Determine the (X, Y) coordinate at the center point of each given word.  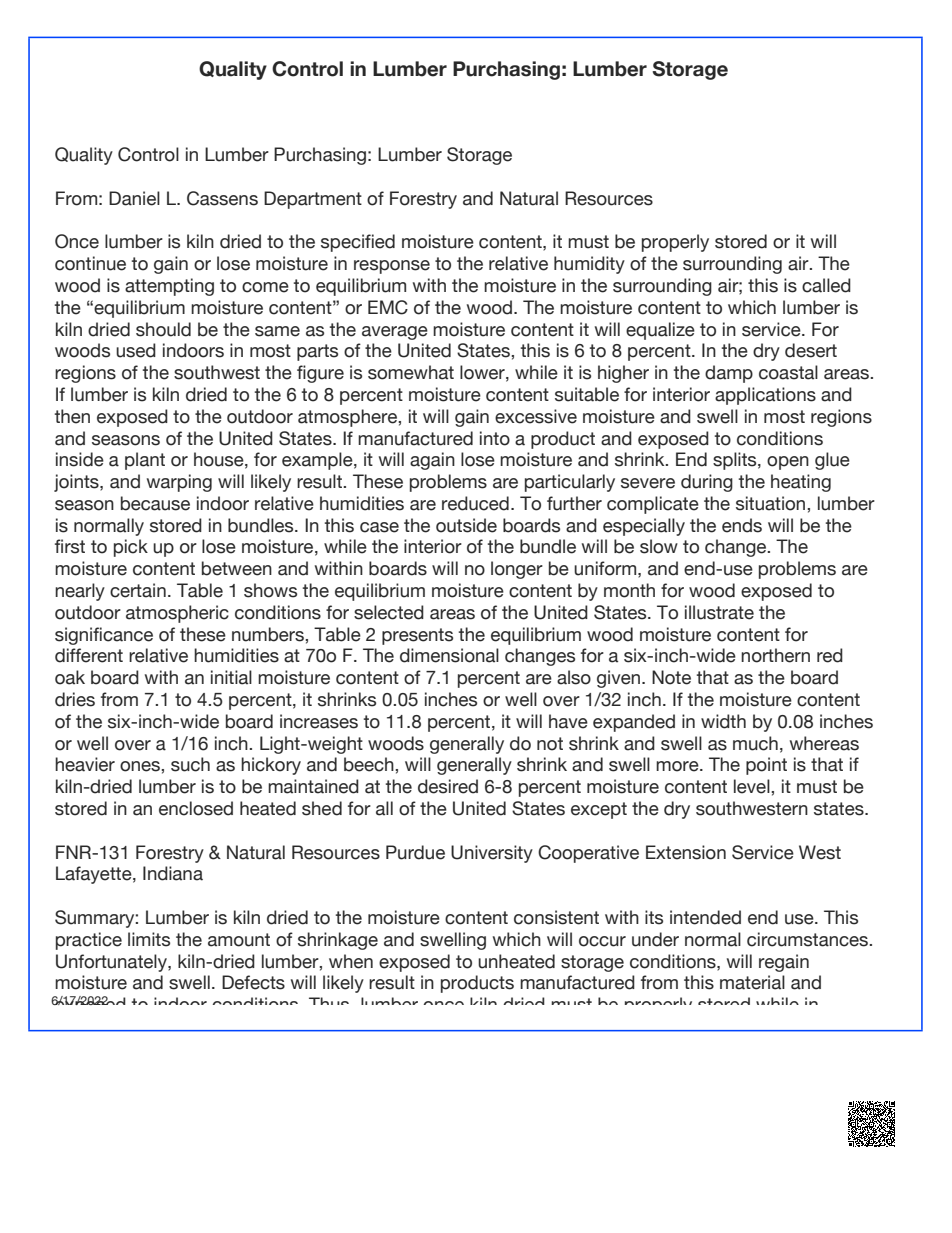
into (495, 438)
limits (149, 939)
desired (448, 786)
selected (389, 612)
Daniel (134, 198)
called (826, 285)
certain (138, 590)
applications (765, 396)
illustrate (719, 612)
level (753, 786)
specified (358, 243)
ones (141, 766)
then (72, 416)
